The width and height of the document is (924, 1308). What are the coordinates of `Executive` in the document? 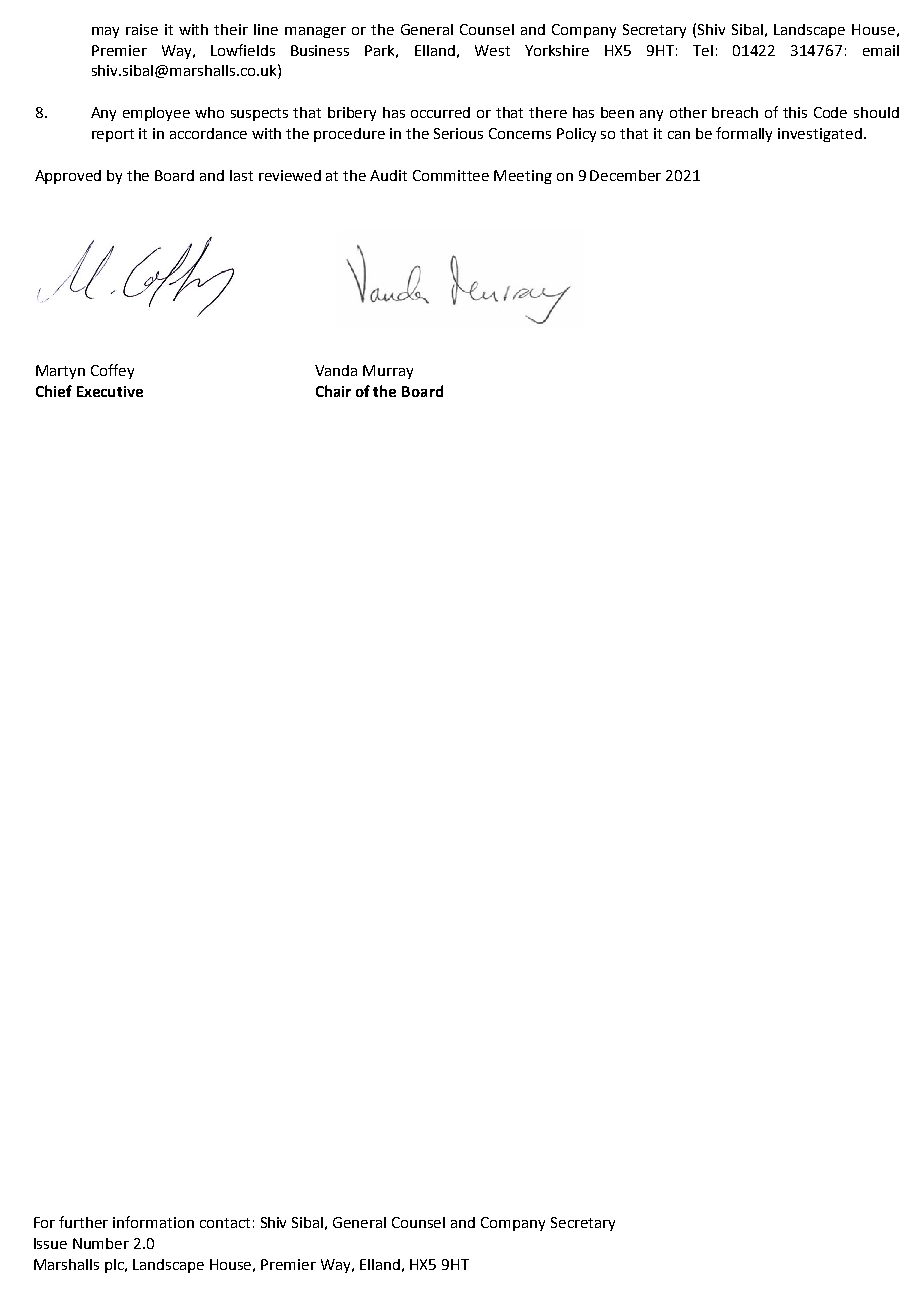 It's located at (110, 391).
